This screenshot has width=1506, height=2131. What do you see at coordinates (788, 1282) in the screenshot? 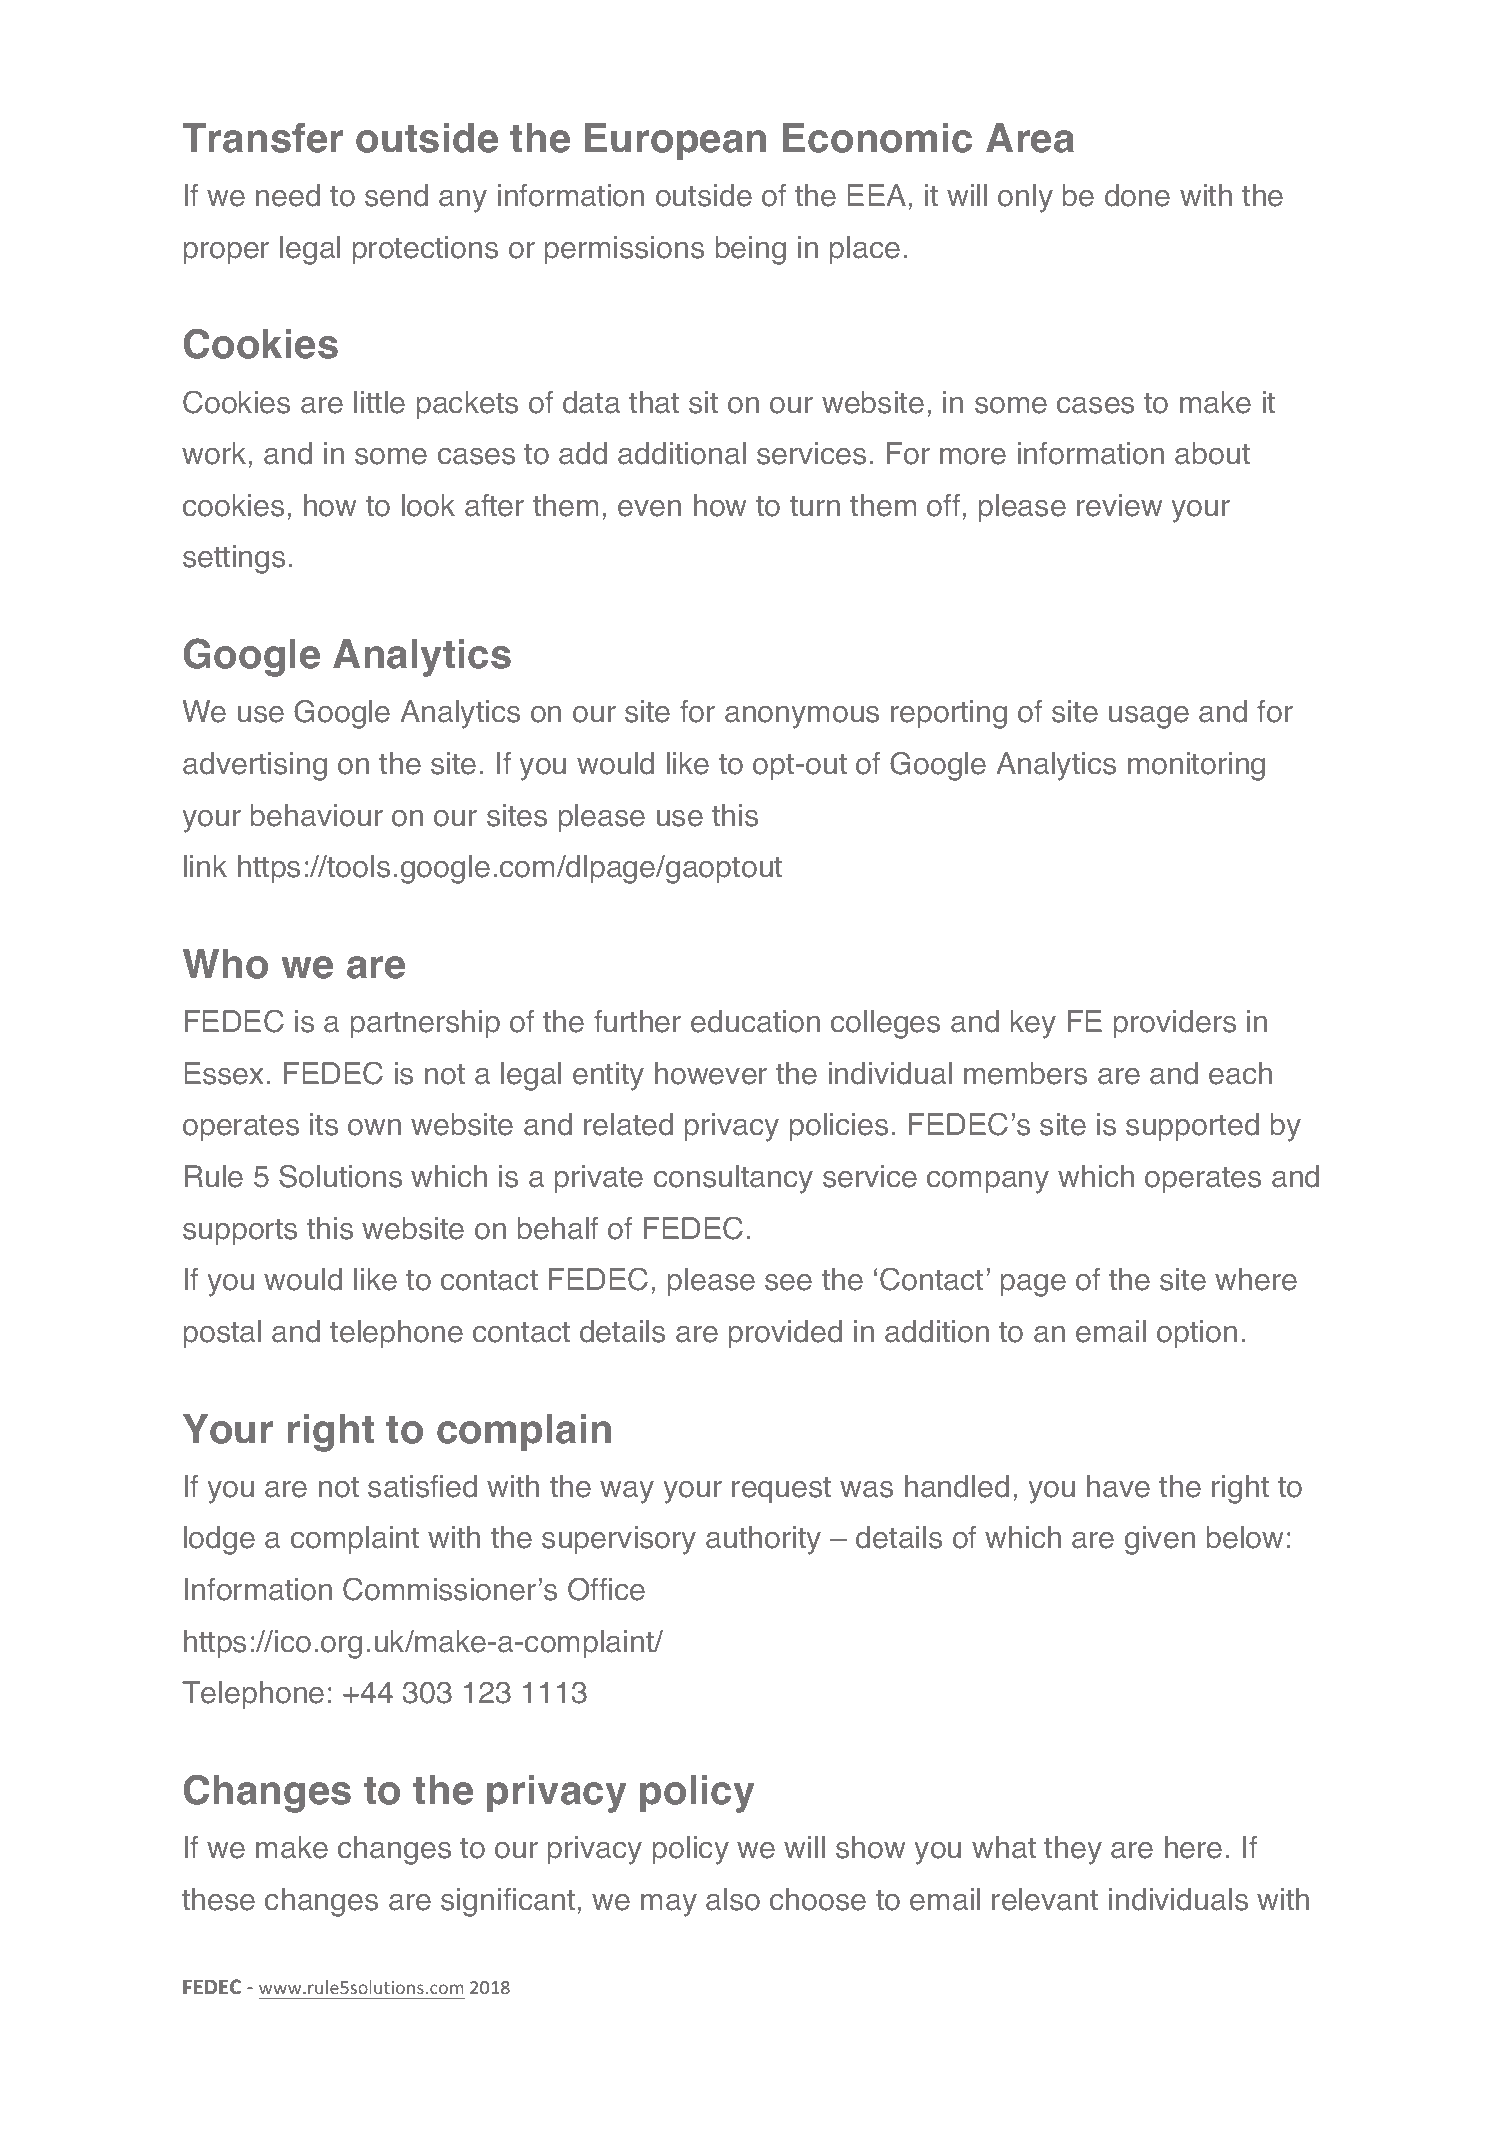
I see `see` at bounding box center [788, 1282].
